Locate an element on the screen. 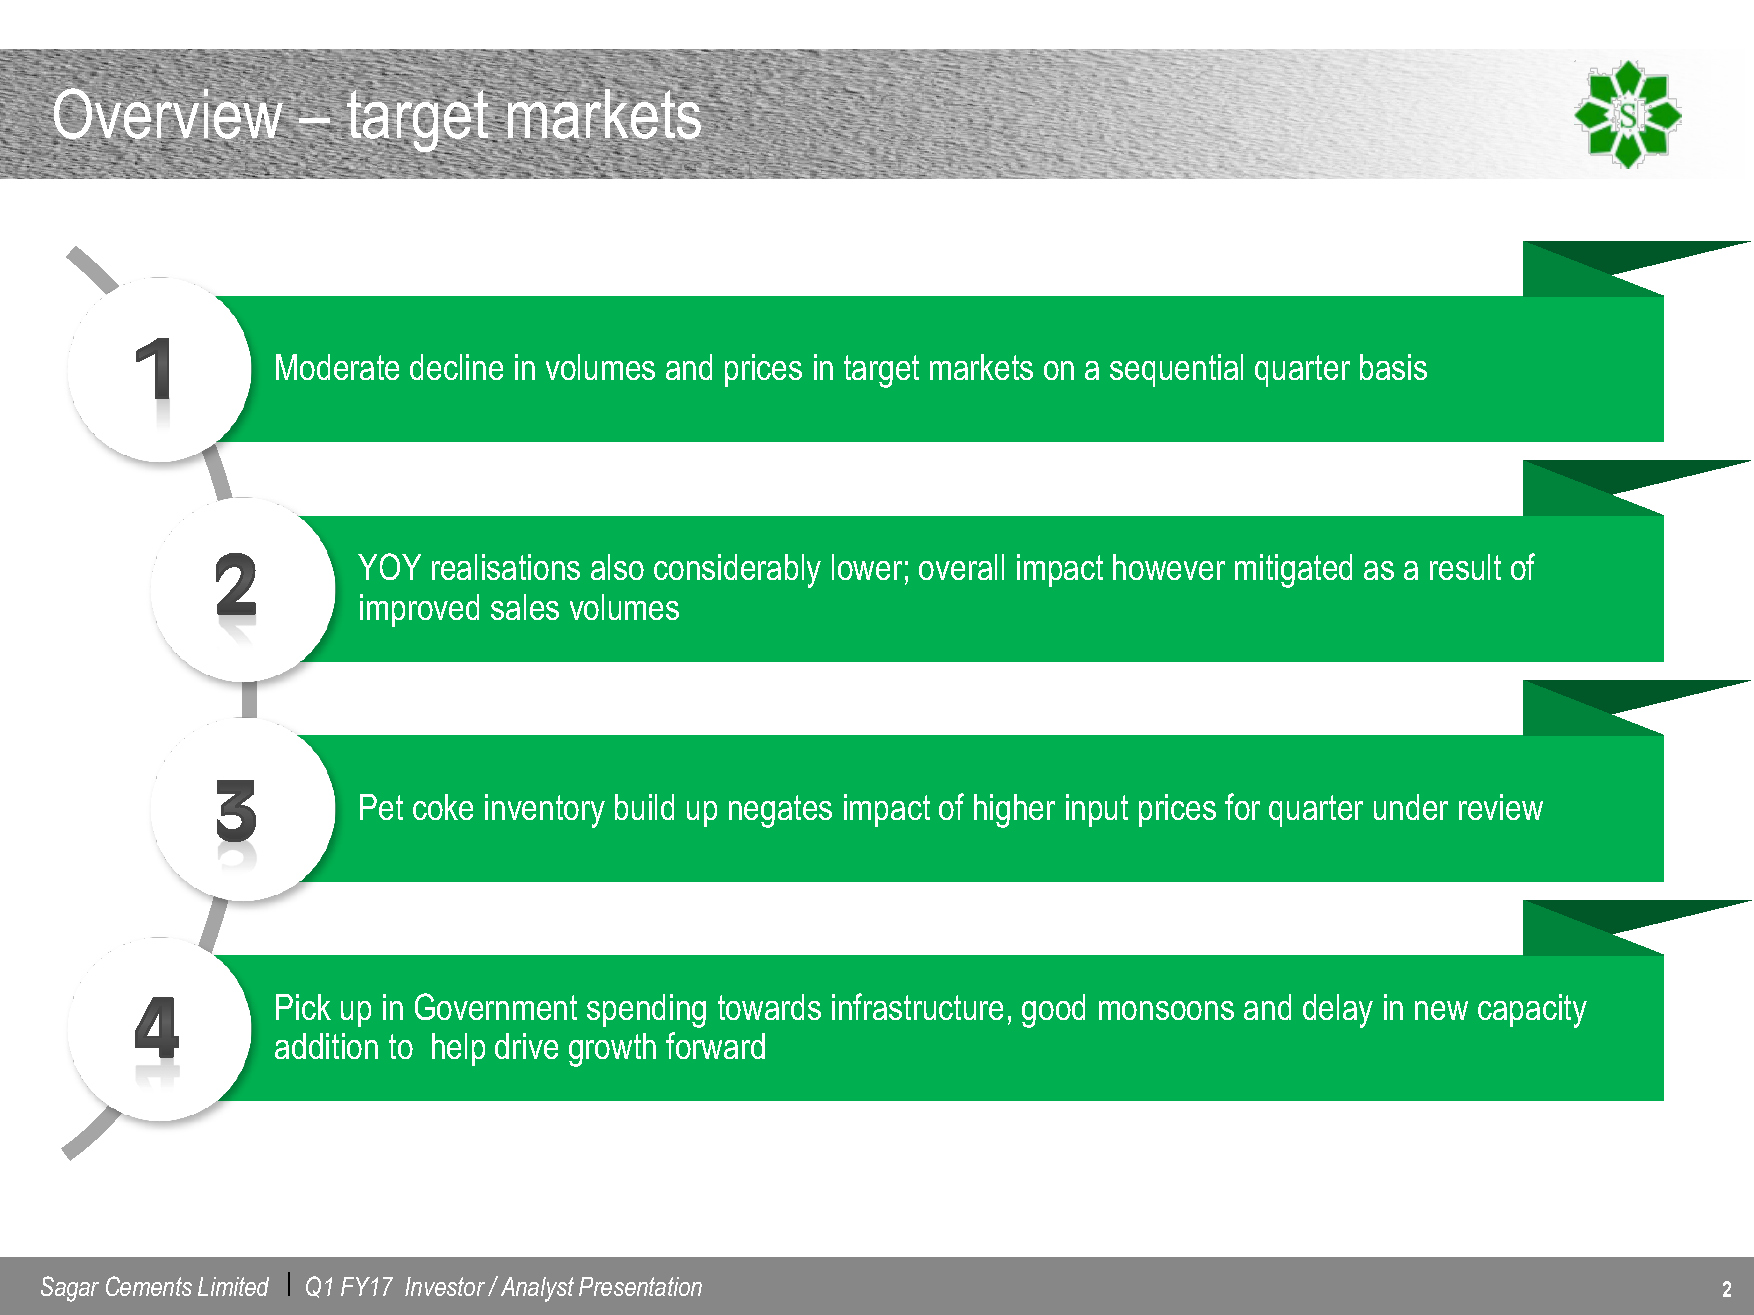  lower is located at coordinates (867, 567).
